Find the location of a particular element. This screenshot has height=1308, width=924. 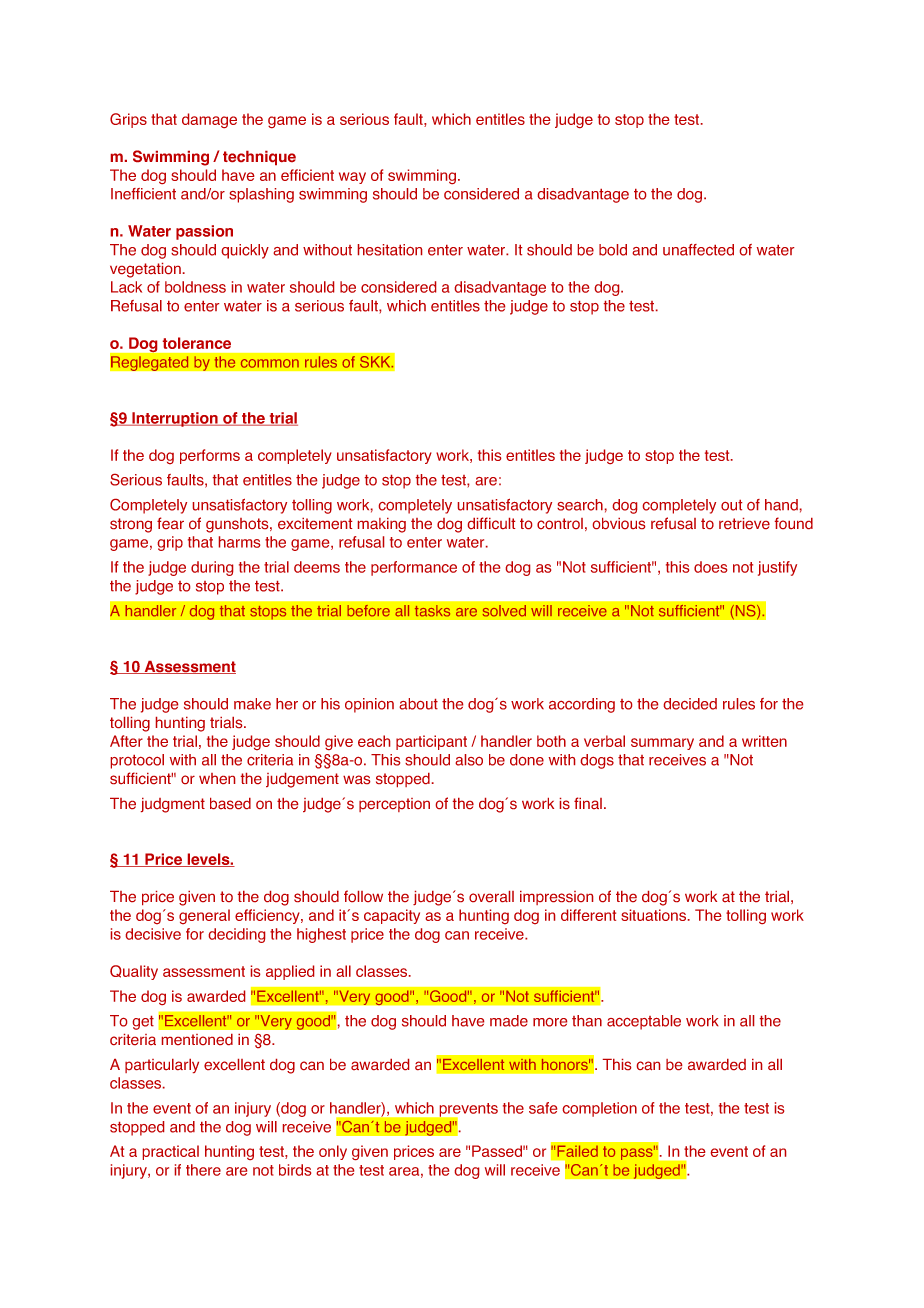

tasks is located at coordinates (432, 611).
